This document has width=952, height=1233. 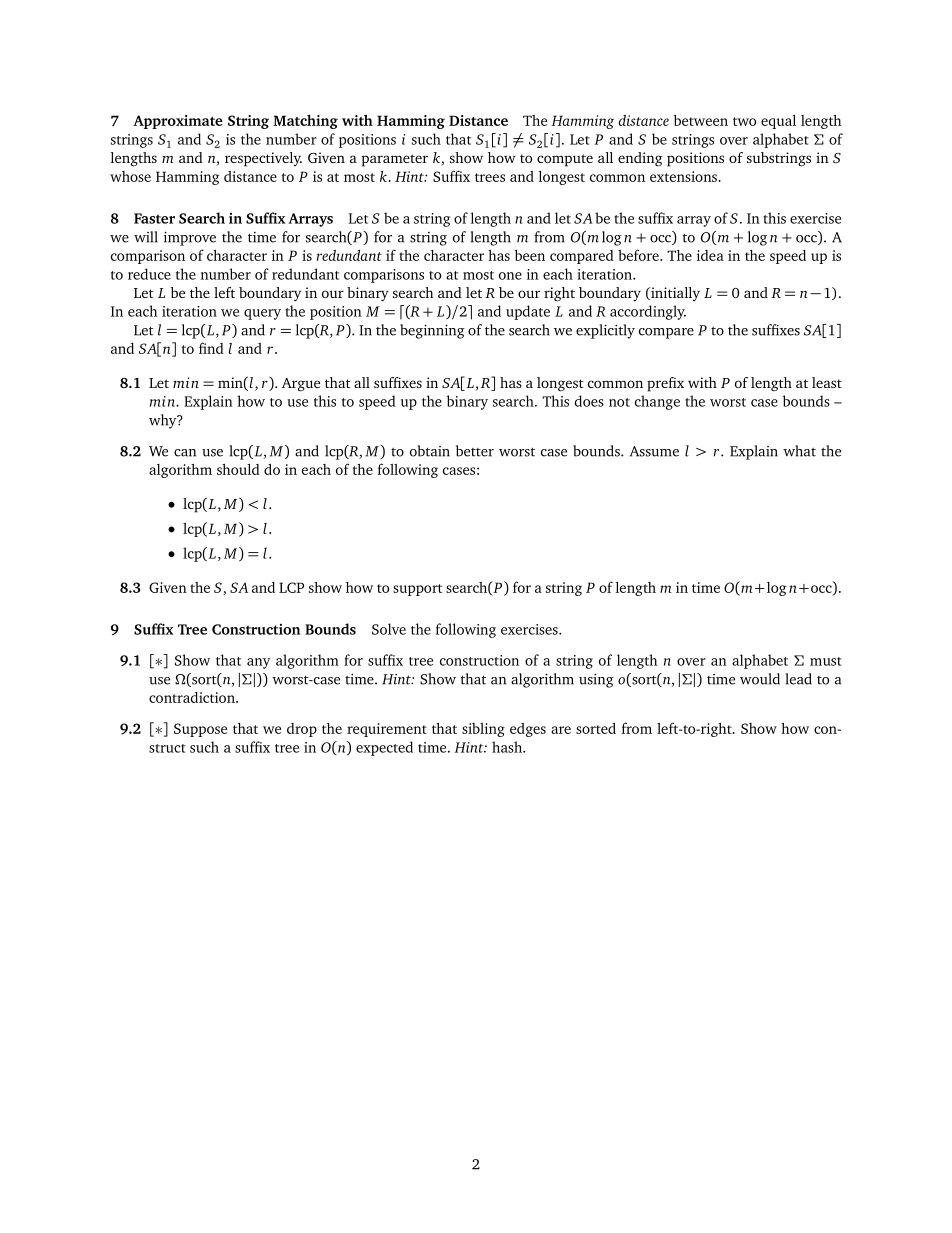 What do you see at coordinates (826, 661) in the document?
I see `must` at bounding box center [826, 661].
